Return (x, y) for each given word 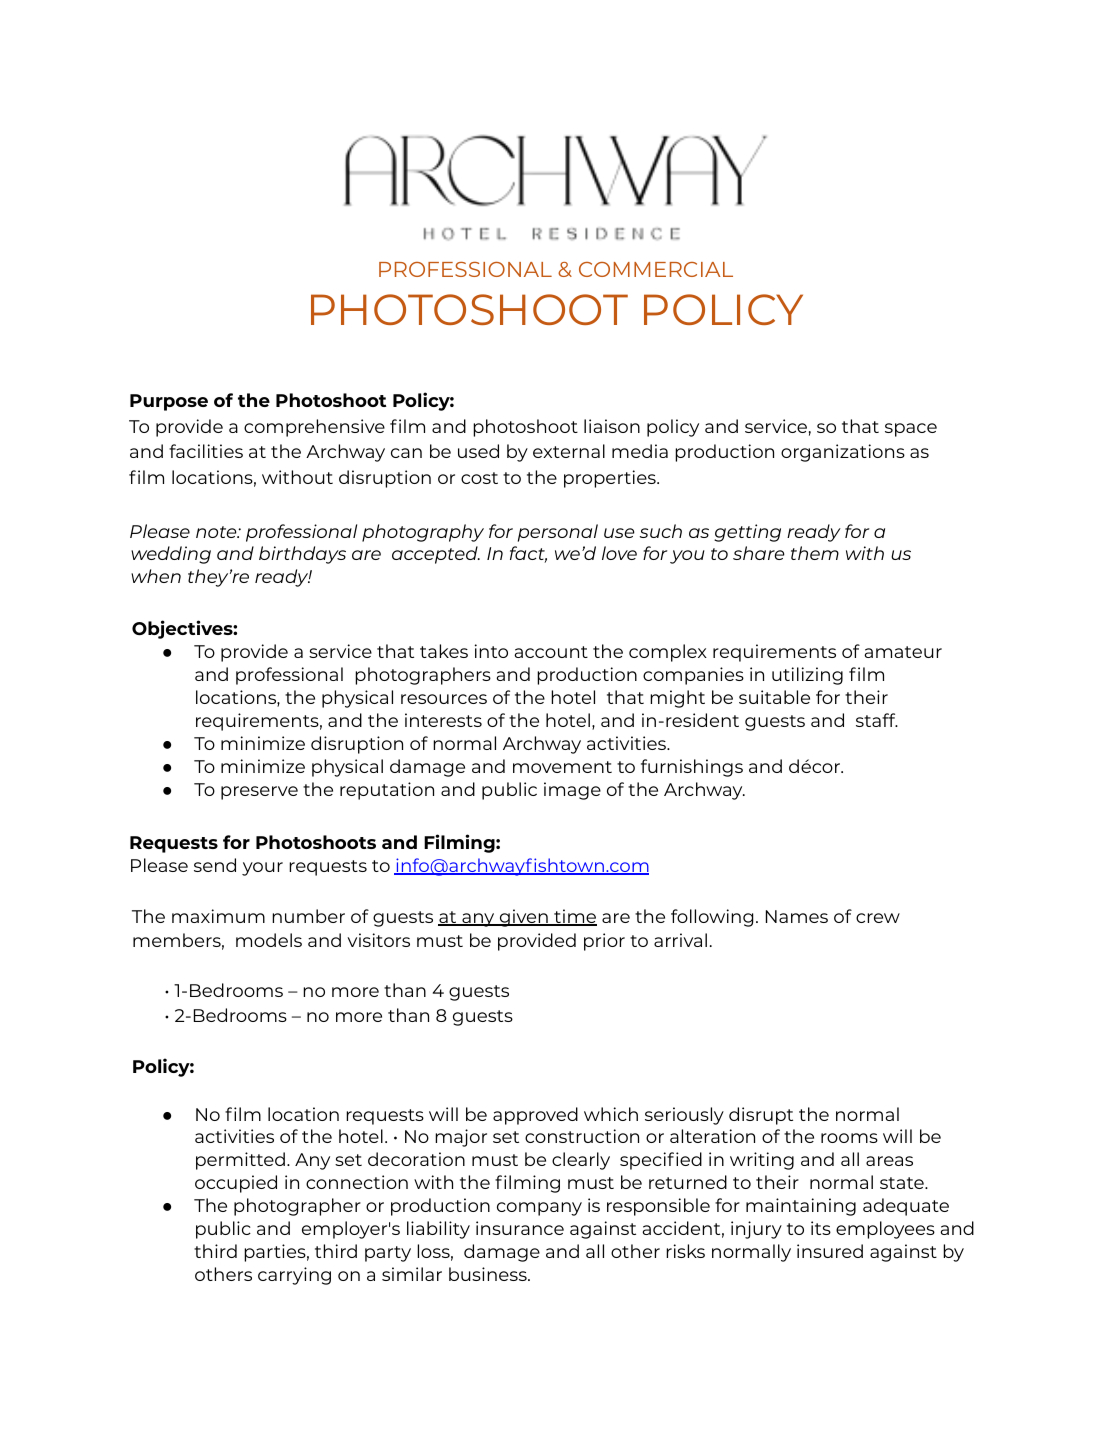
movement (562, 767)
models (269, 940)
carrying (294, 1276)
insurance (520, 1228)
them (815, 553)
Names (797, 916)
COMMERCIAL (656, 269)
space (911, 430)
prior (604, 942)
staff (877, 720)
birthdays (302, 555)
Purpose (169, 402)
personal (558, 533)
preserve (259, 793)
